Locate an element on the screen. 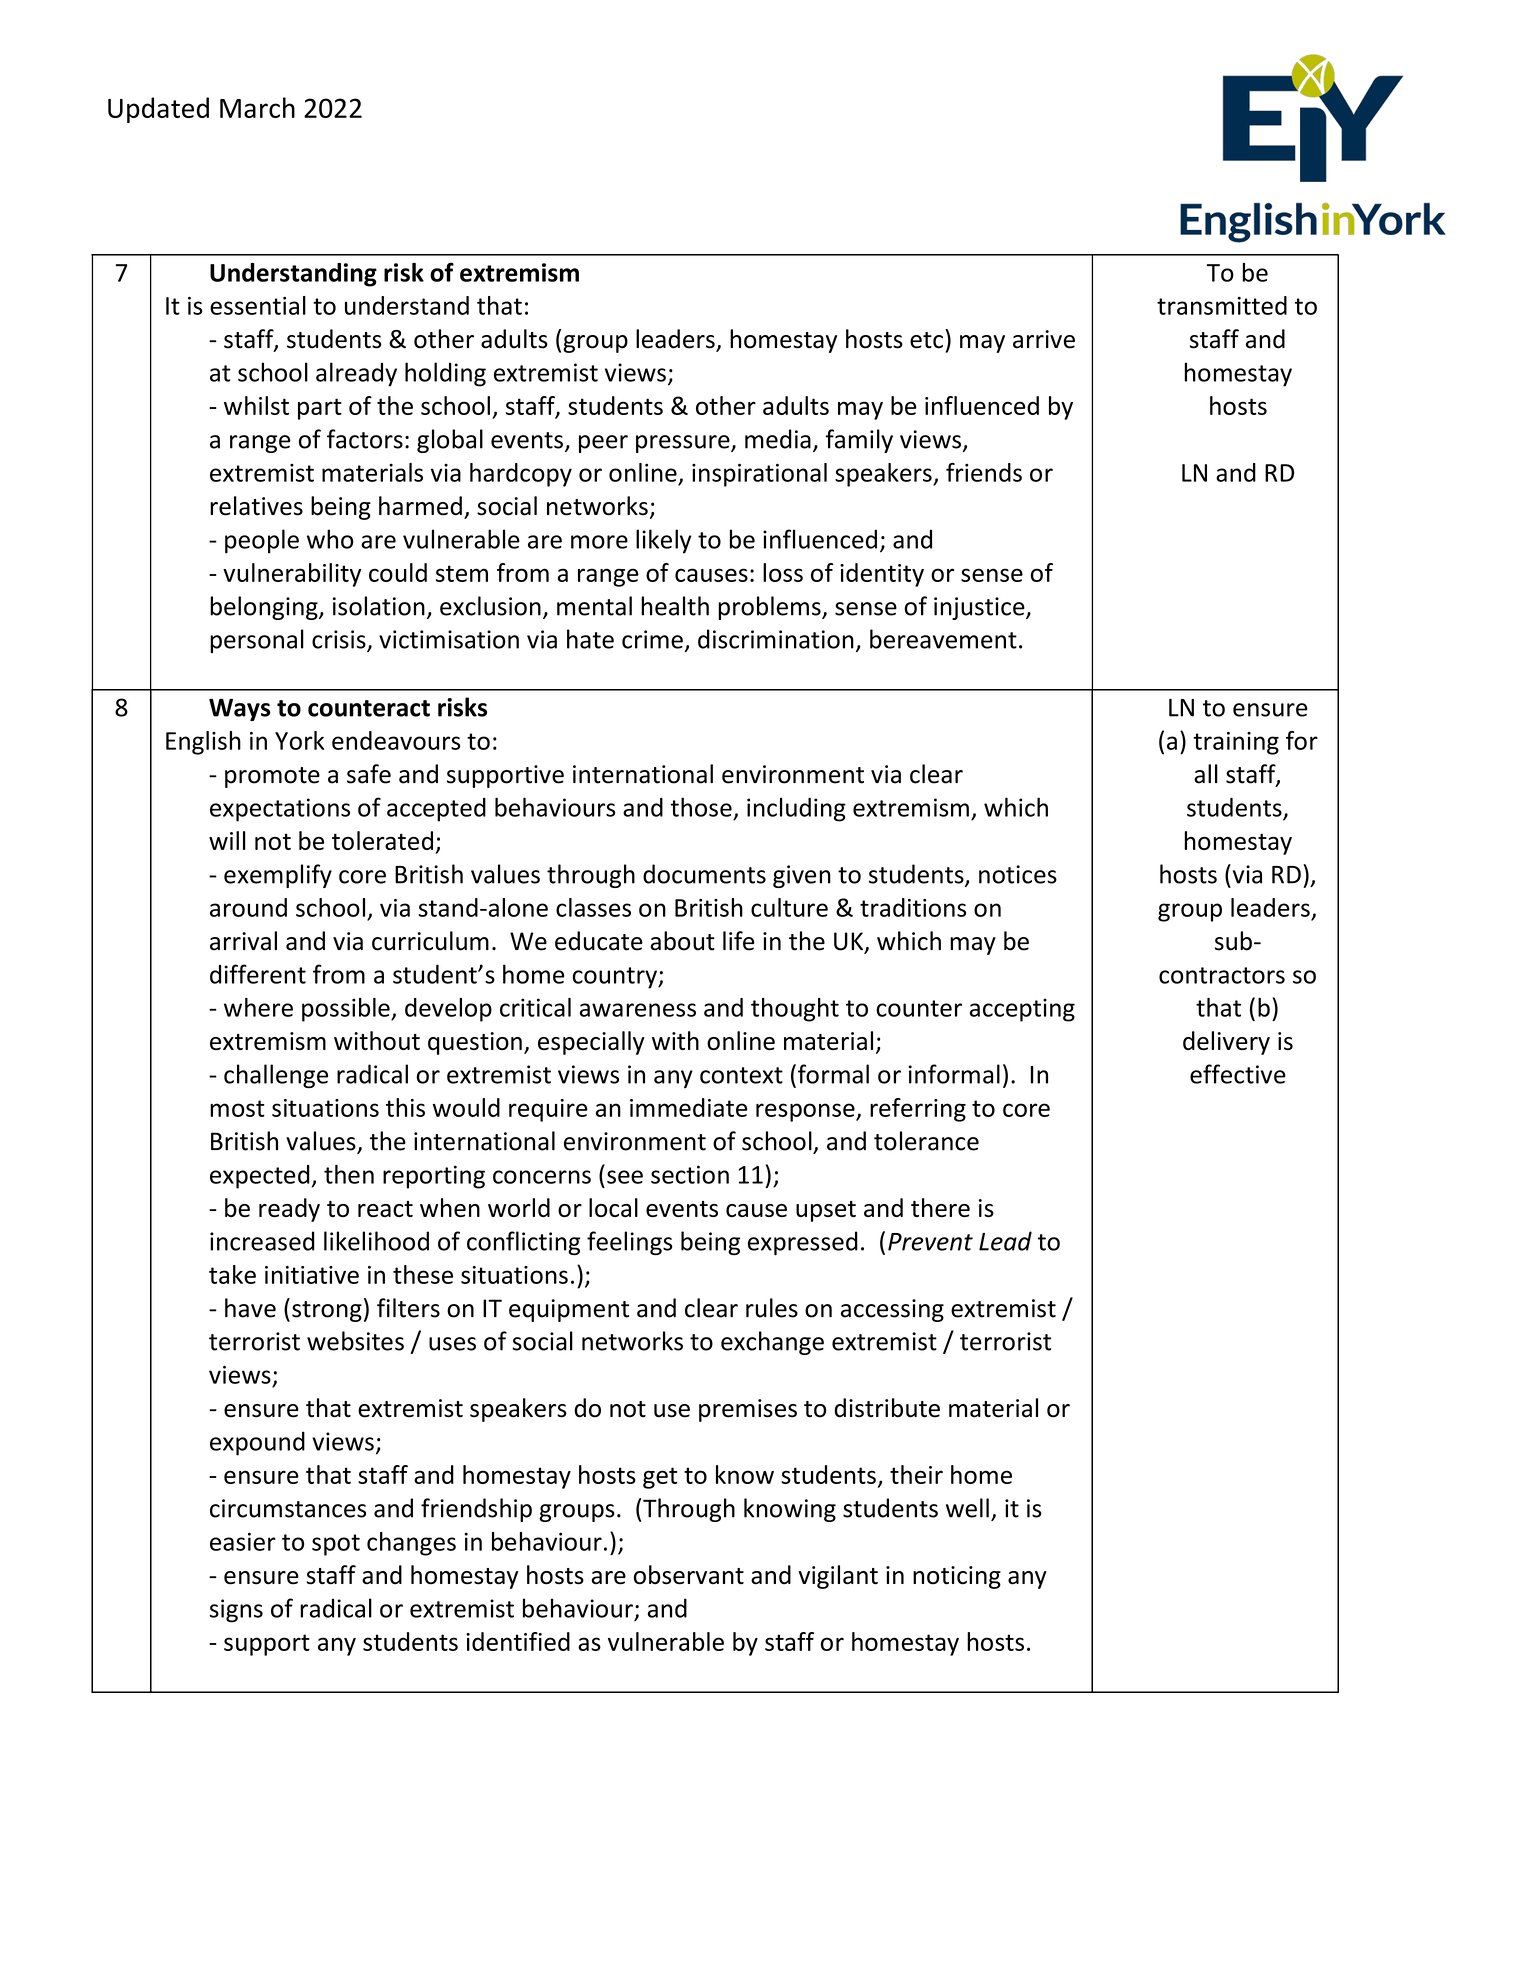 Image resolution: width=1521 pixels, height=1968 pixels. health is located at coordinates (675, 606).
